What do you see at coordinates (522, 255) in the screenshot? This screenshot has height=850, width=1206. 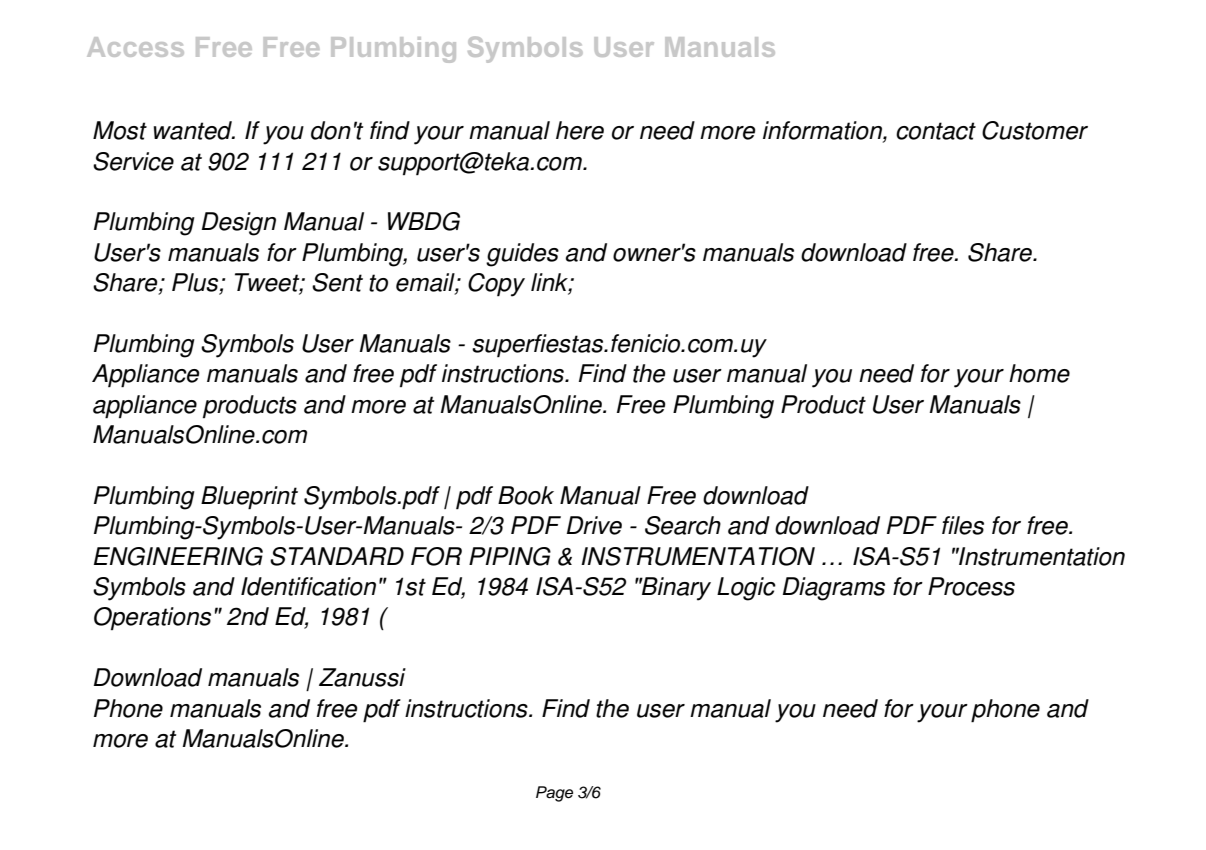 I see `guides` at bounding box center [522, 255].
